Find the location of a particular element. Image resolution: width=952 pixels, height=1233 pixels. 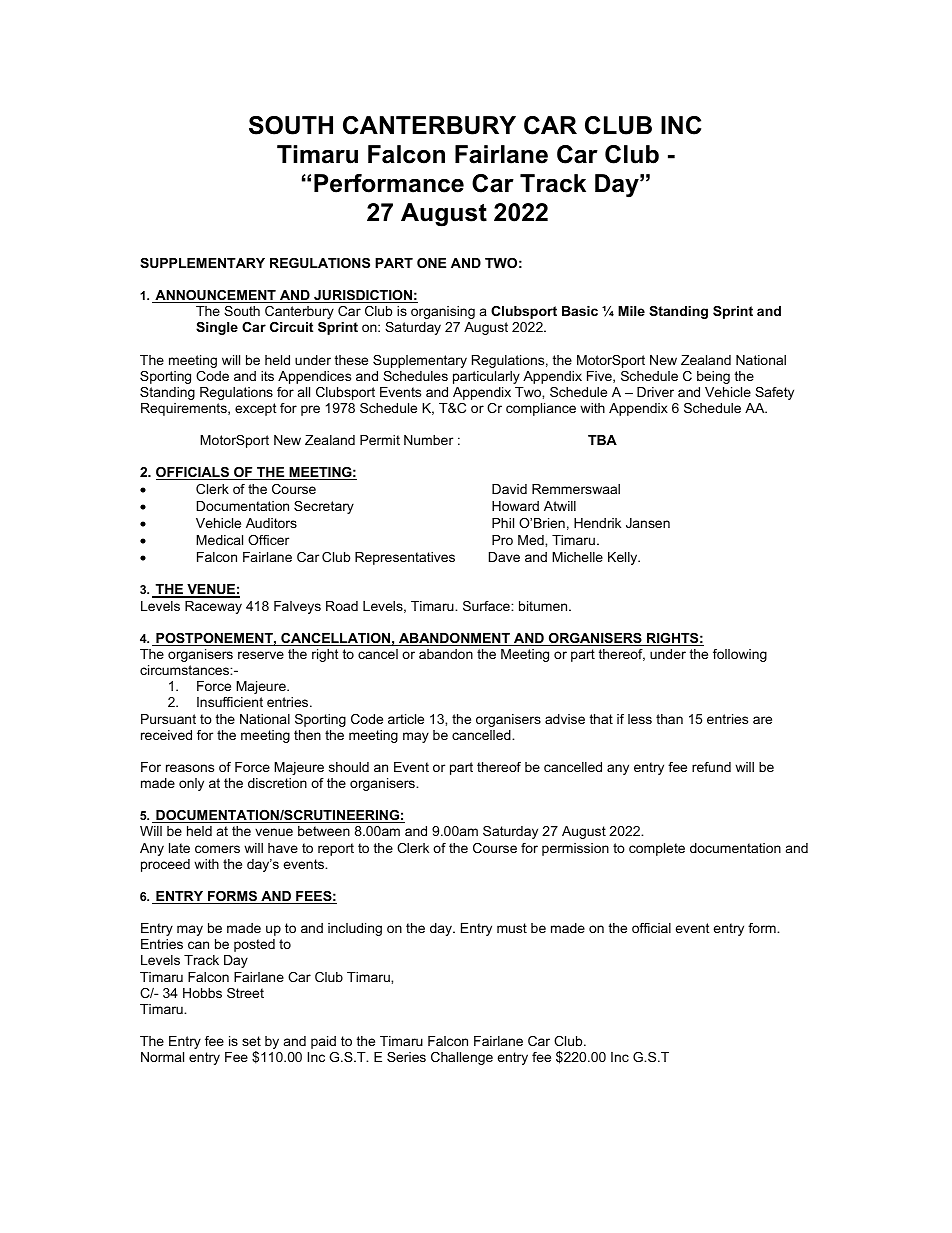

Auditors is located at coordinates (271, 523).
